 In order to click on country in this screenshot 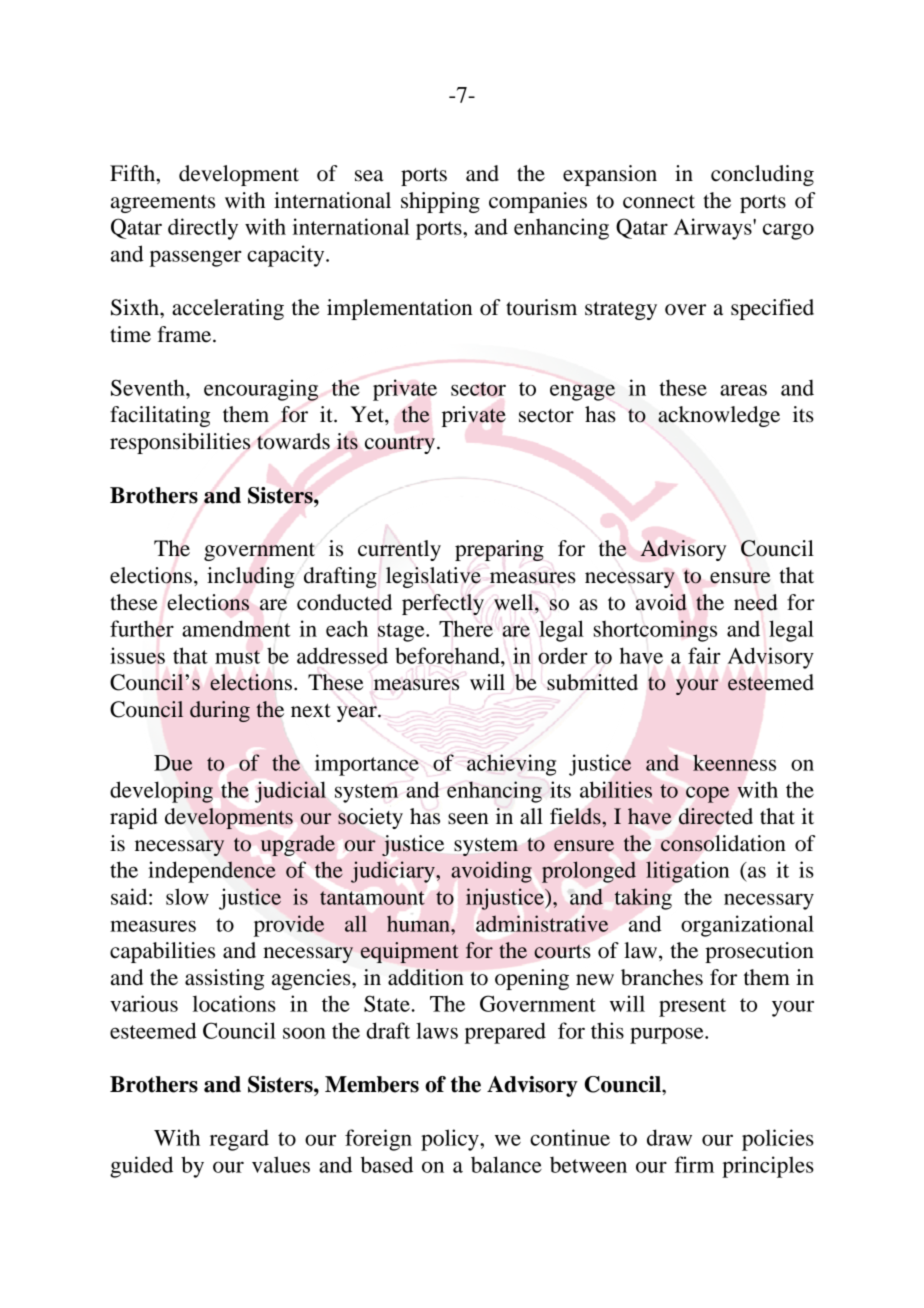, I will do `click(400, 445)`.
